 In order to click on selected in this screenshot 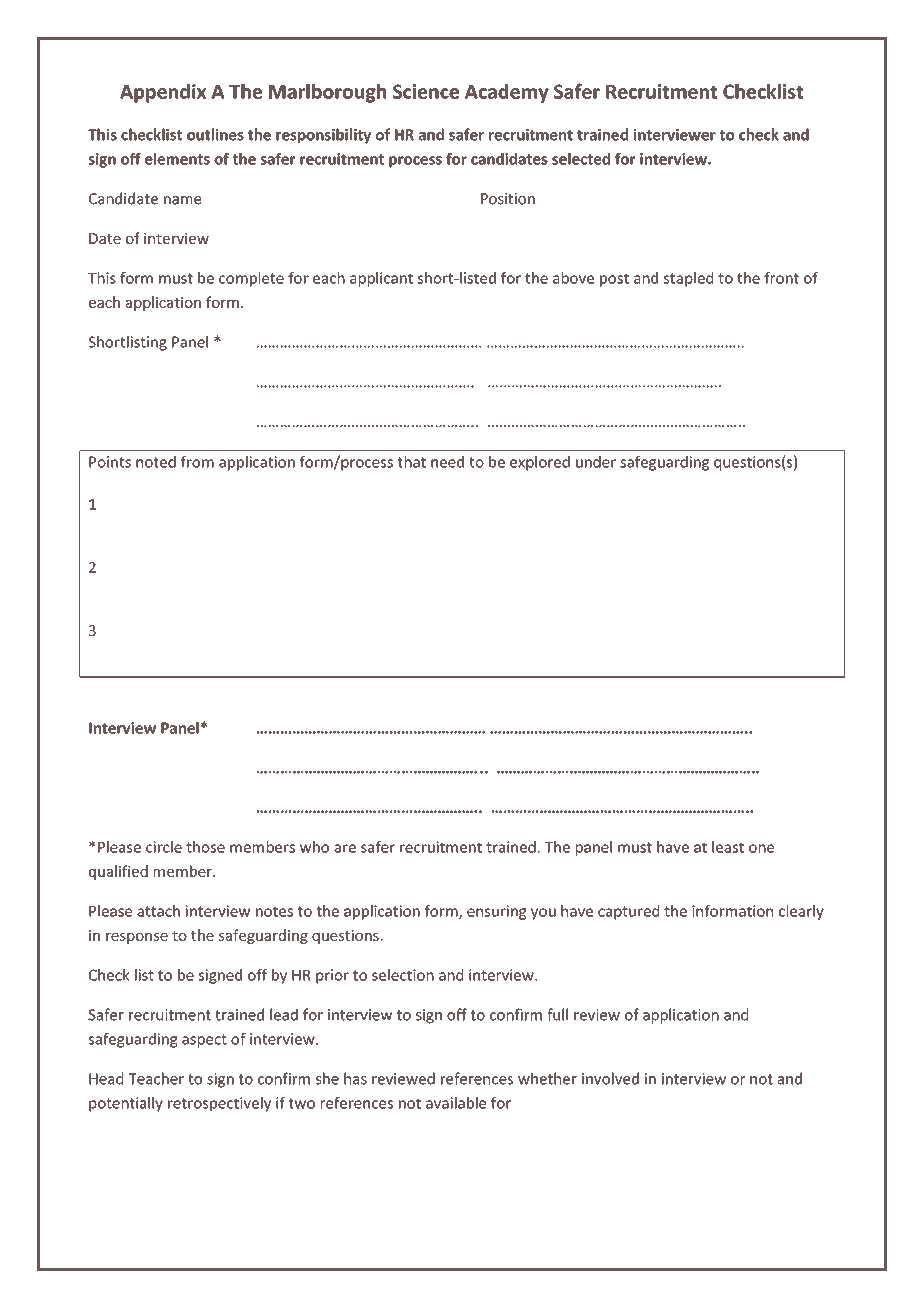, I will do `click(581, 159)`.
